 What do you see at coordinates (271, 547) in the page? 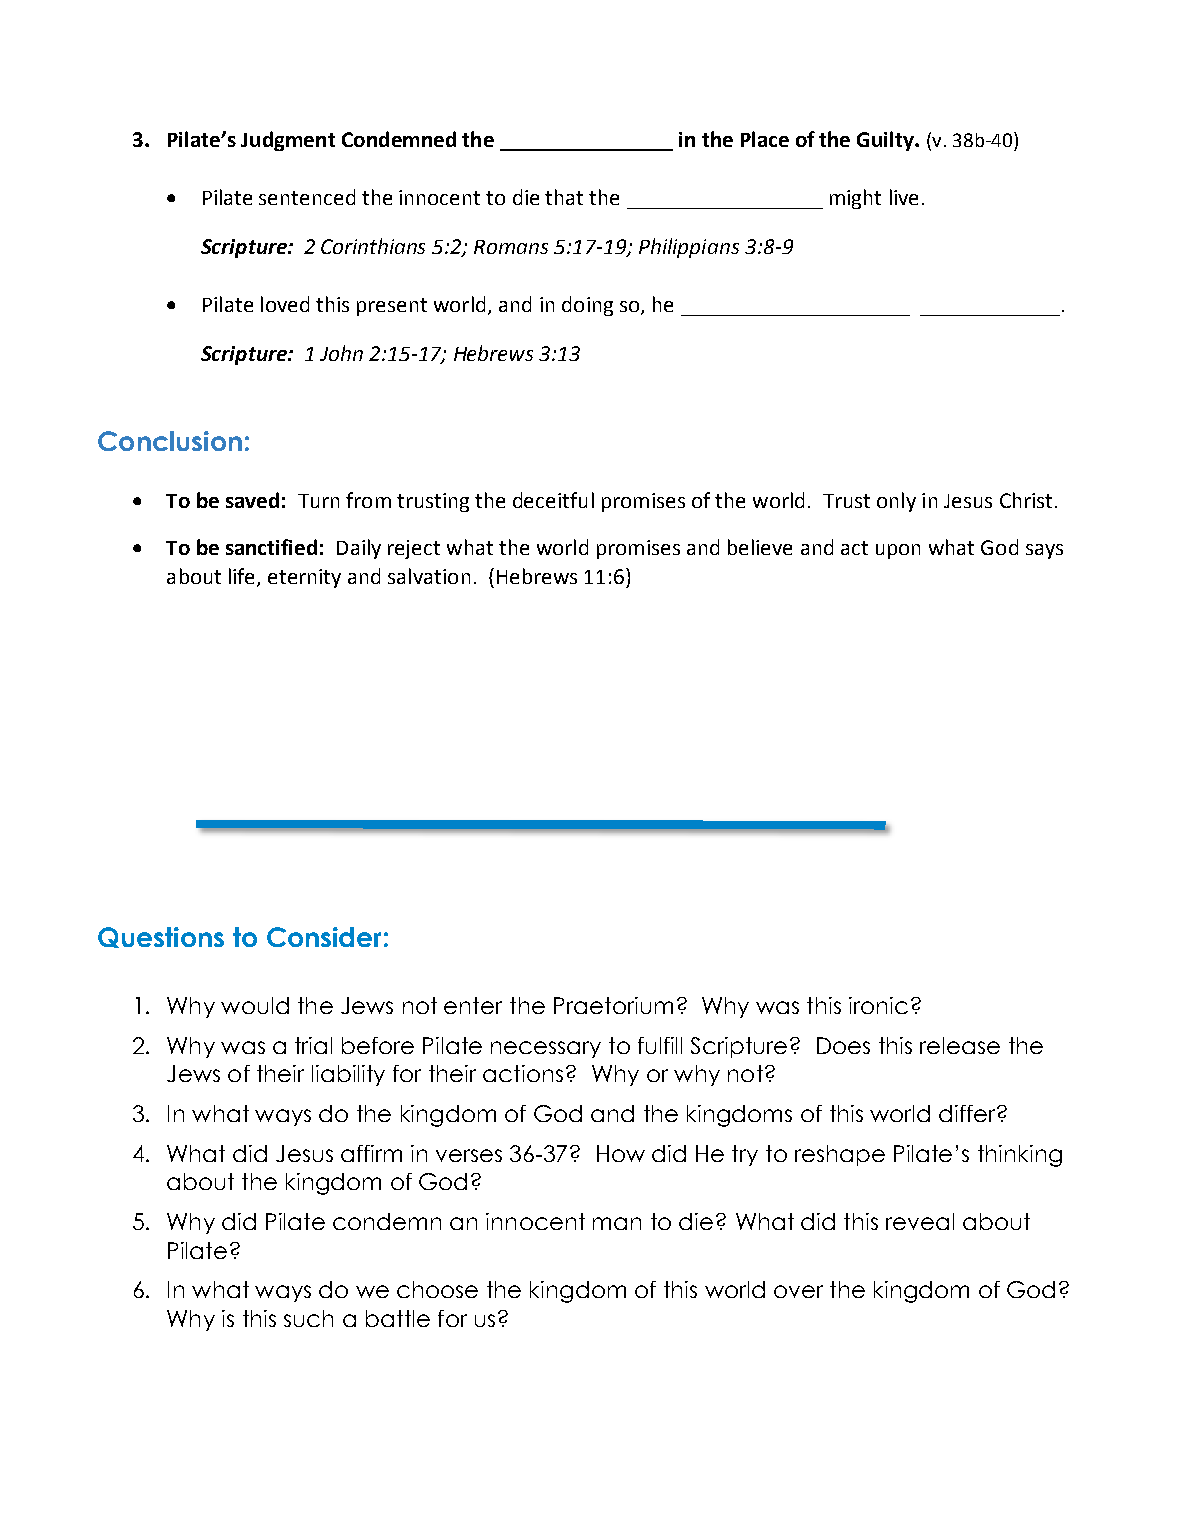
I see `sanctified` at bounding box center [271, 547].
